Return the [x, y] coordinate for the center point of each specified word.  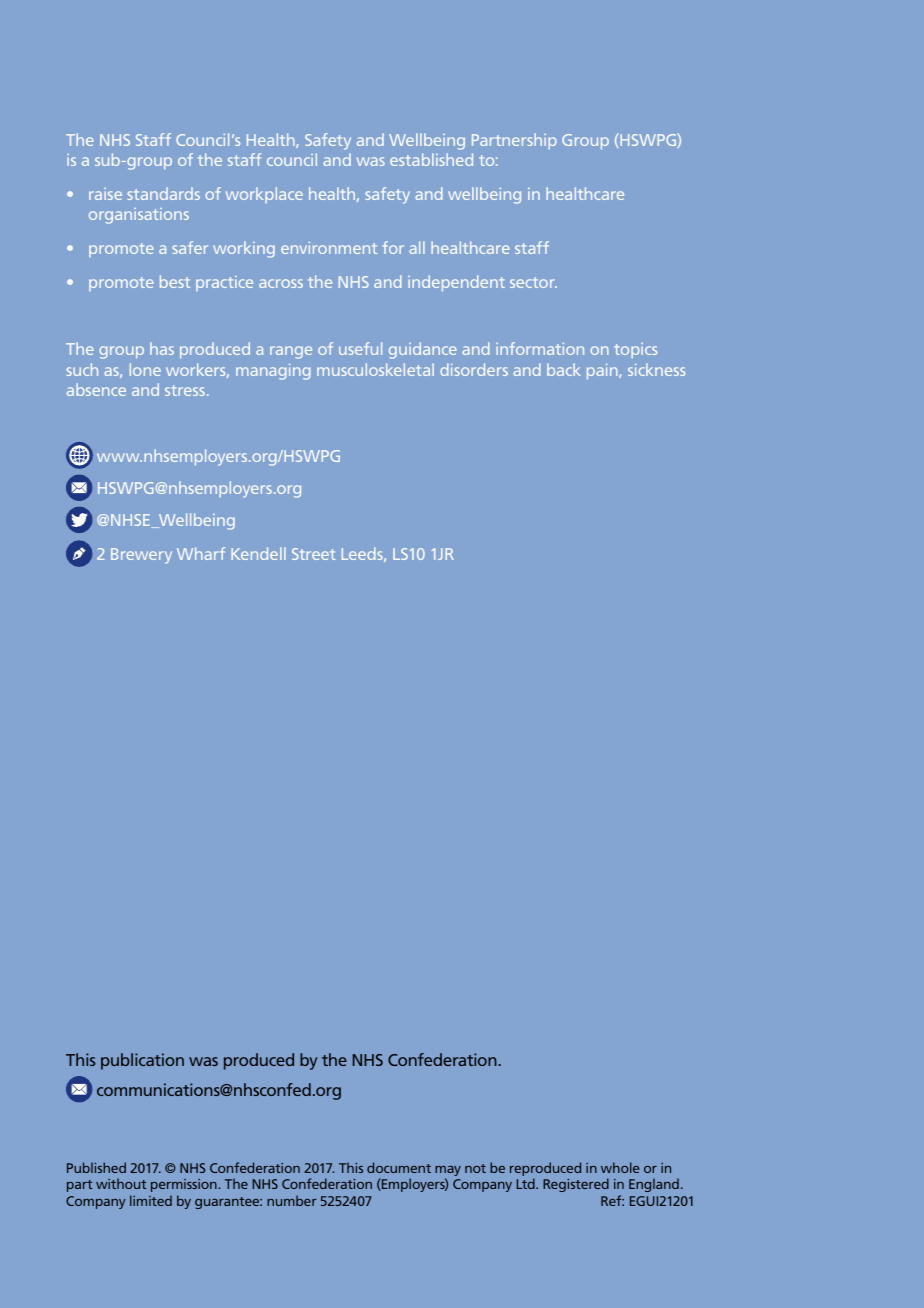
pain [603, 372]
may [448, 1172]
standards [163, 193]
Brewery [141, 556]
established [431, 159]
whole [620, 1167]
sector [533, 282]
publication [142, 1061]
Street [314, 554]
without [121, 1183]
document [399, 1167]
